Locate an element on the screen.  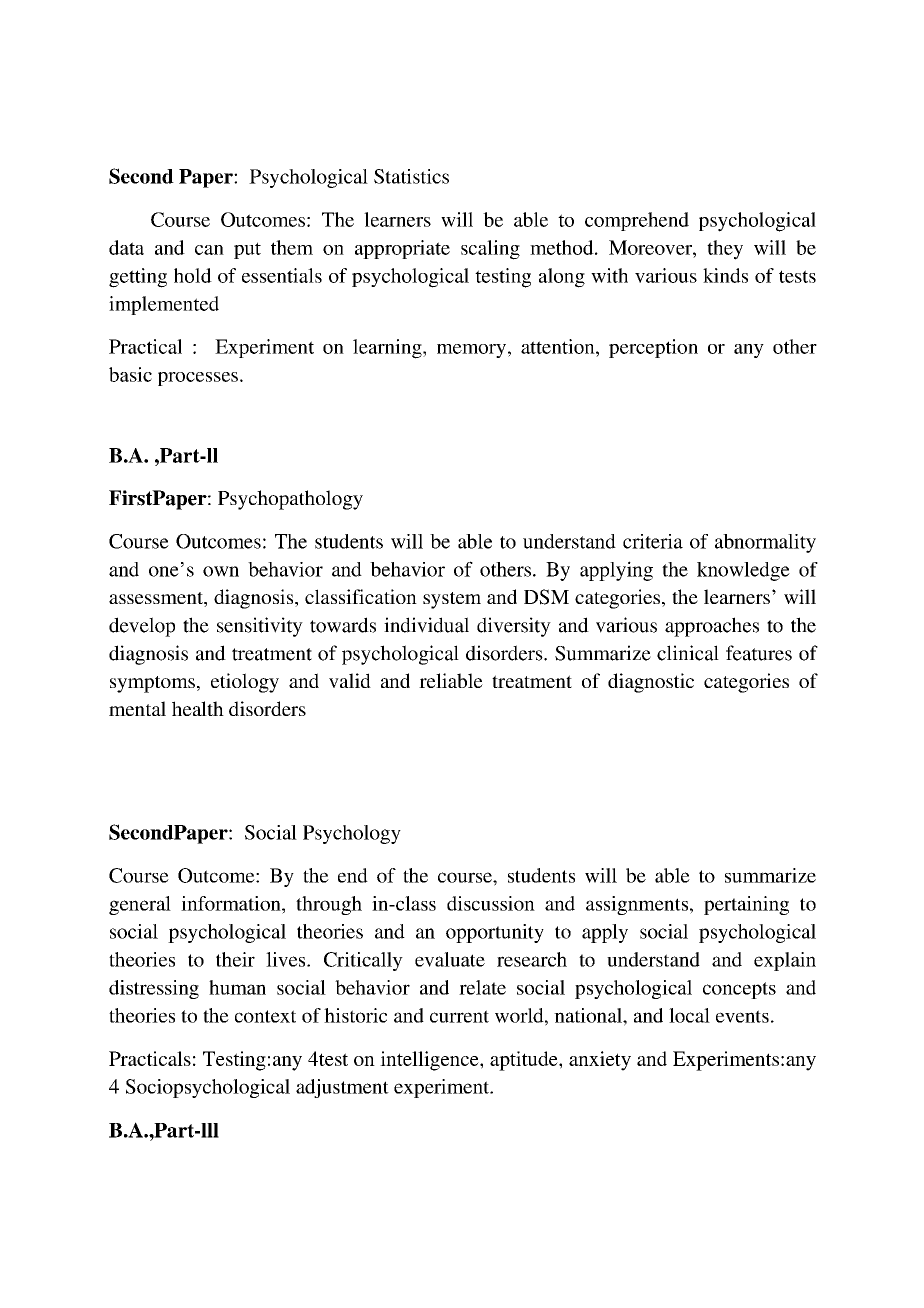
processes is located at coordinates (198, 379).
